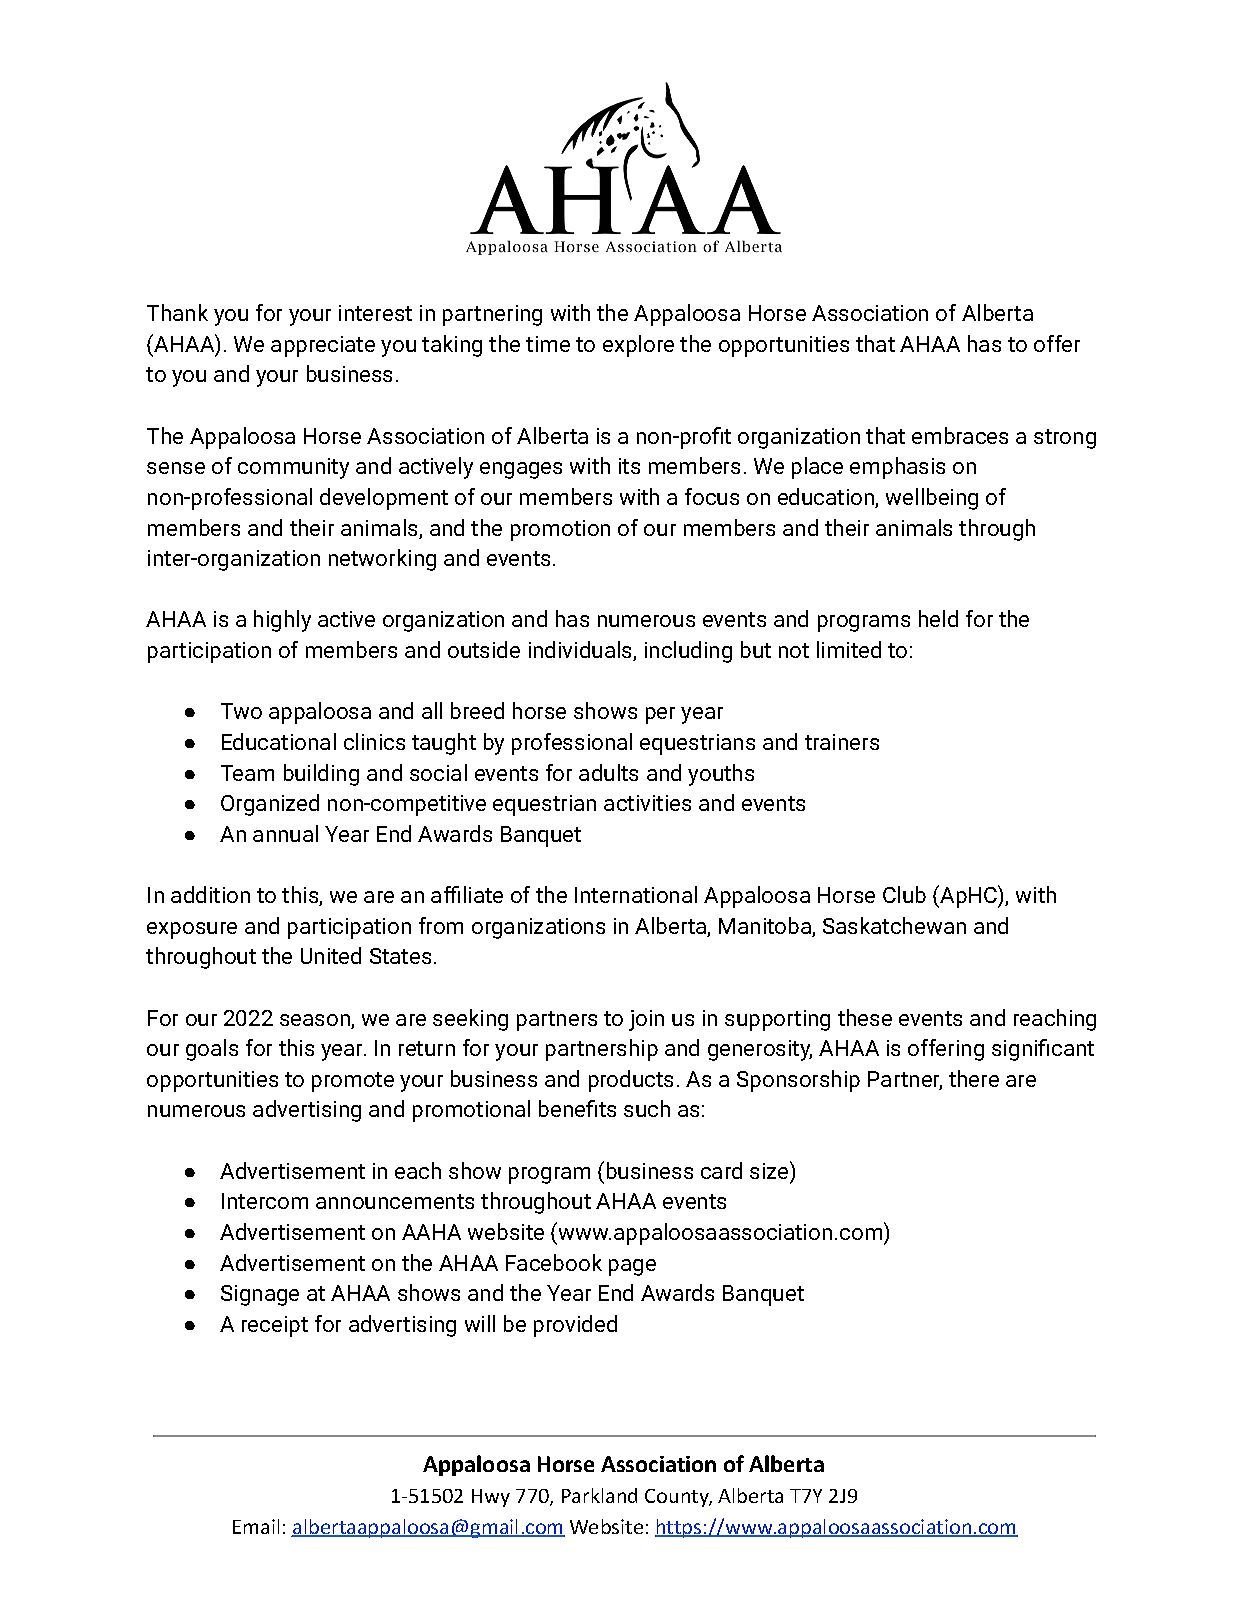 The image size is (1249, 1617). Describe the element at coordinates (331, 955) in the page. I see `United` at that location.
